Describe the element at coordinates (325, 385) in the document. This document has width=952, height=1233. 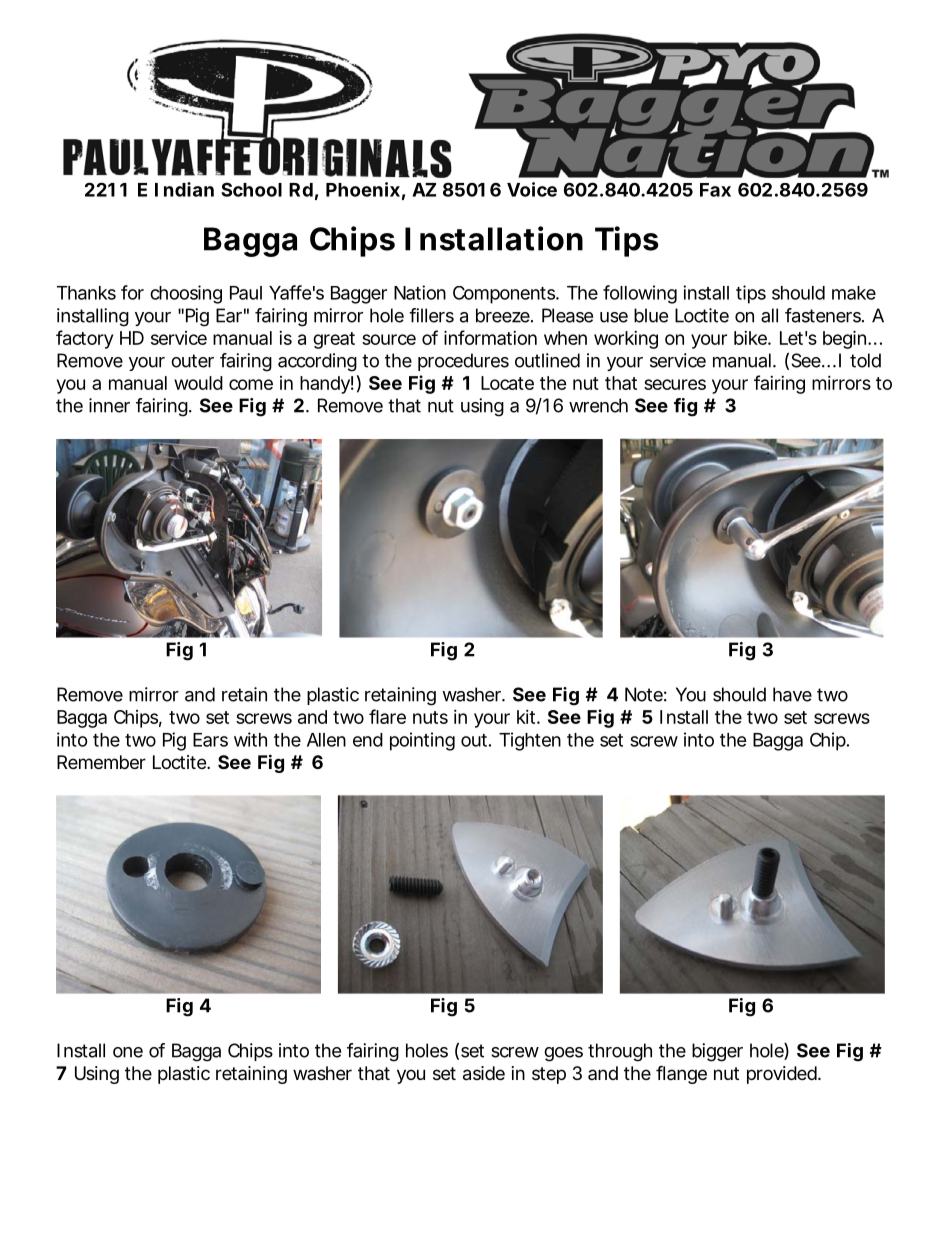
I see `handy` at that location.
